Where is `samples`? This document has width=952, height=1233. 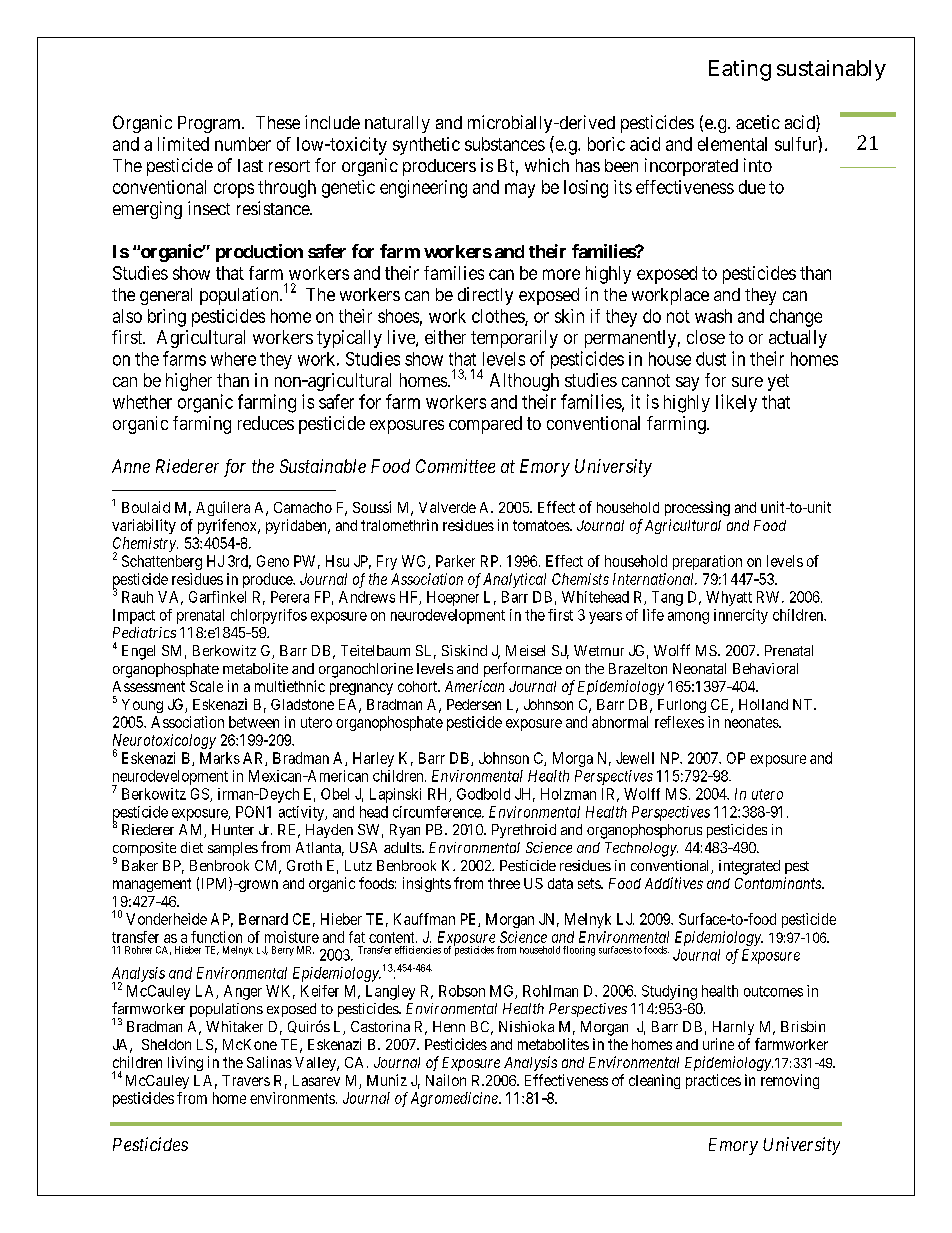
samples is located at coordinates (233, 849).
